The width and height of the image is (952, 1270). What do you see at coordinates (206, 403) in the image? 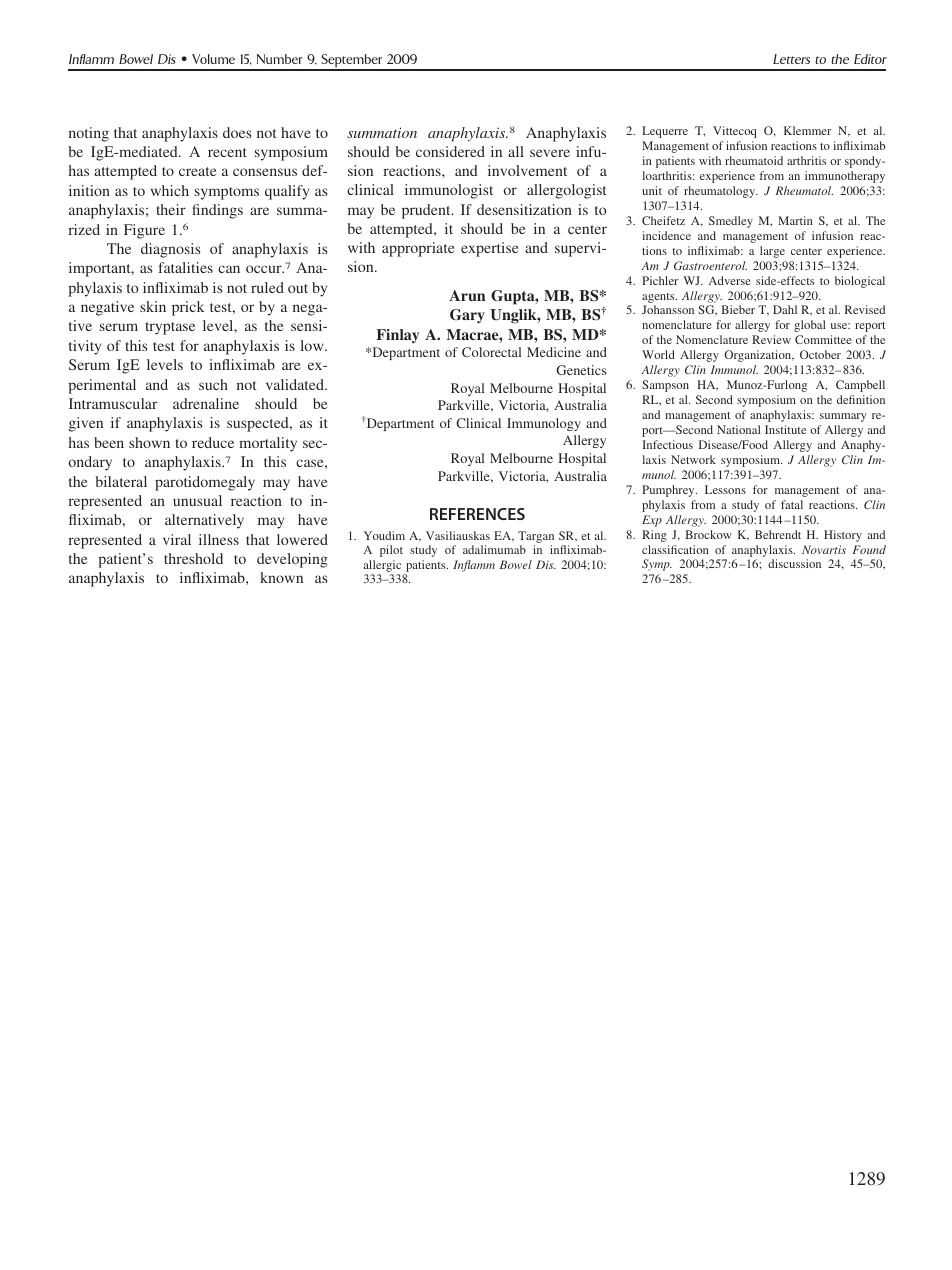
I see `adrenaline` at bounding box center [206, 403].
